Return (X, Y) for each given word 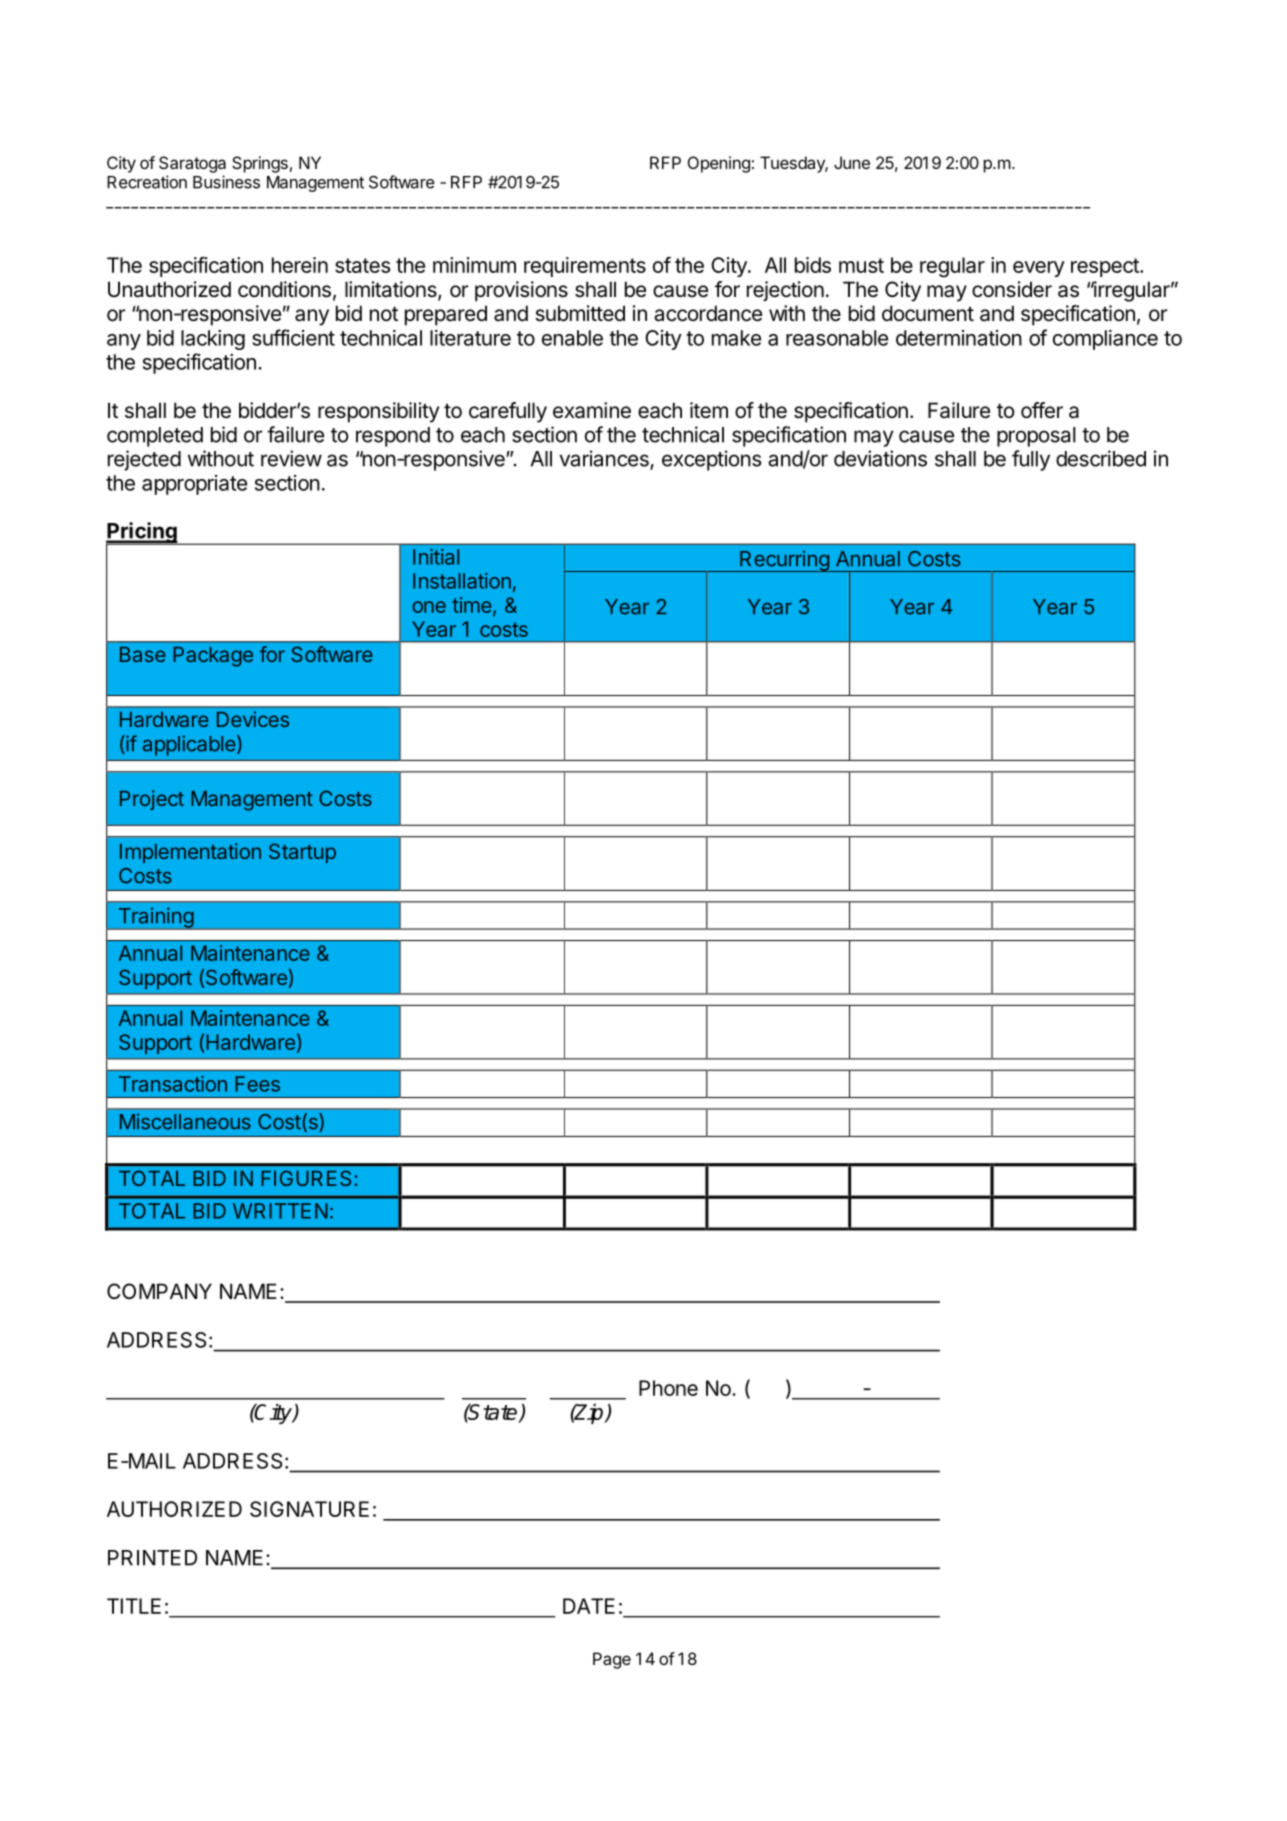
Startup (302, 853)
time (472, 605)
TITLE (134, 1606)
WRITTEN (280, 1211)
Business (226, 182)
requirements (585, 267)
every (1039, 269)
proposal (1036, 437)
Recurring (784, 561)
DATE (589, 1606)
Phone (668, 1388)
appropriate (194, 485)
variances (605, 459)
